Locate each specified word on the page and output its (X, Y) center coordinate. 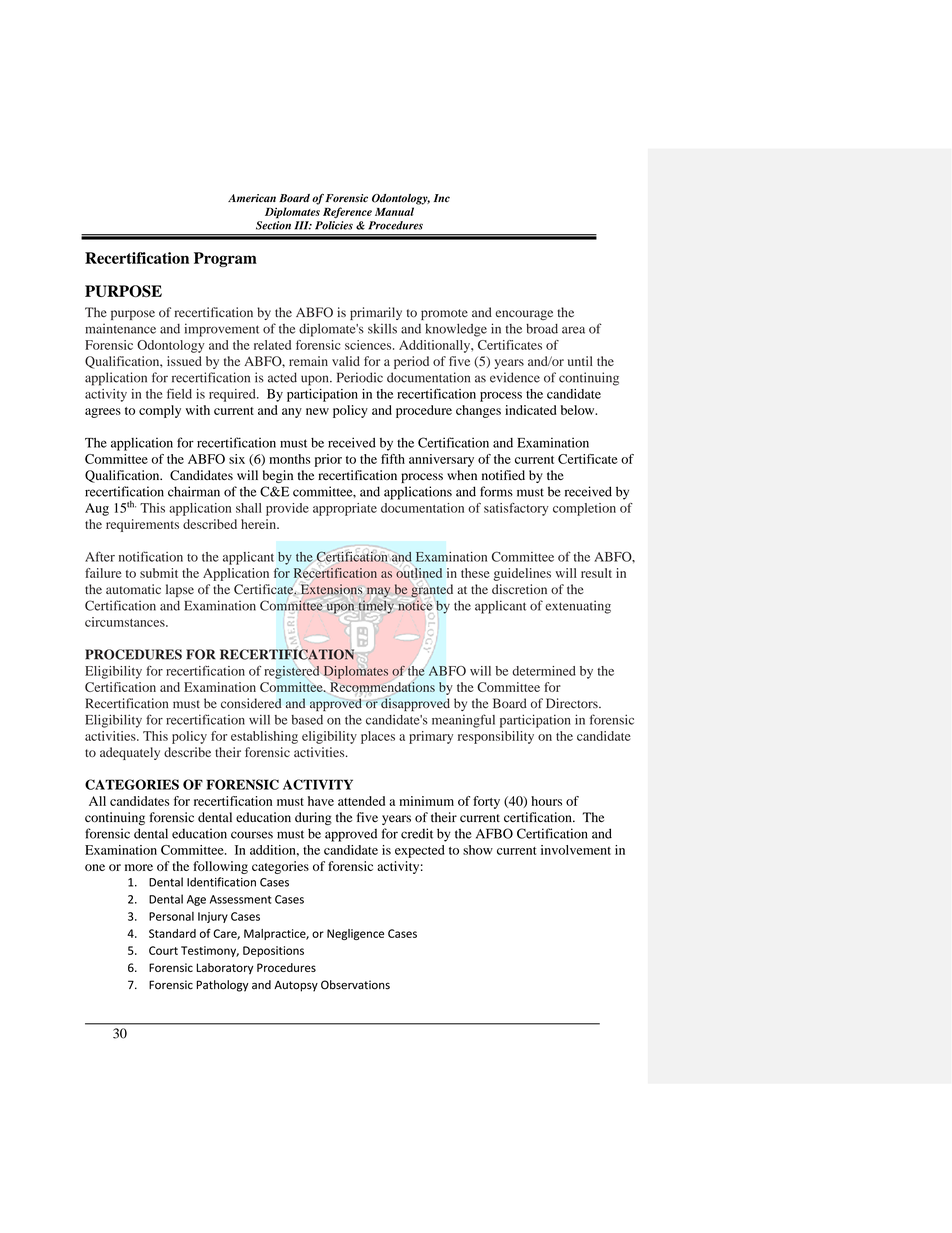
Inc (442, 198)
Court (163, 950)
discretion (519, 589)
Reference (347, 212)
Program (225, 259)
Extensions (331, 589)
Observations (355, 985)
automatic (133, 589)
